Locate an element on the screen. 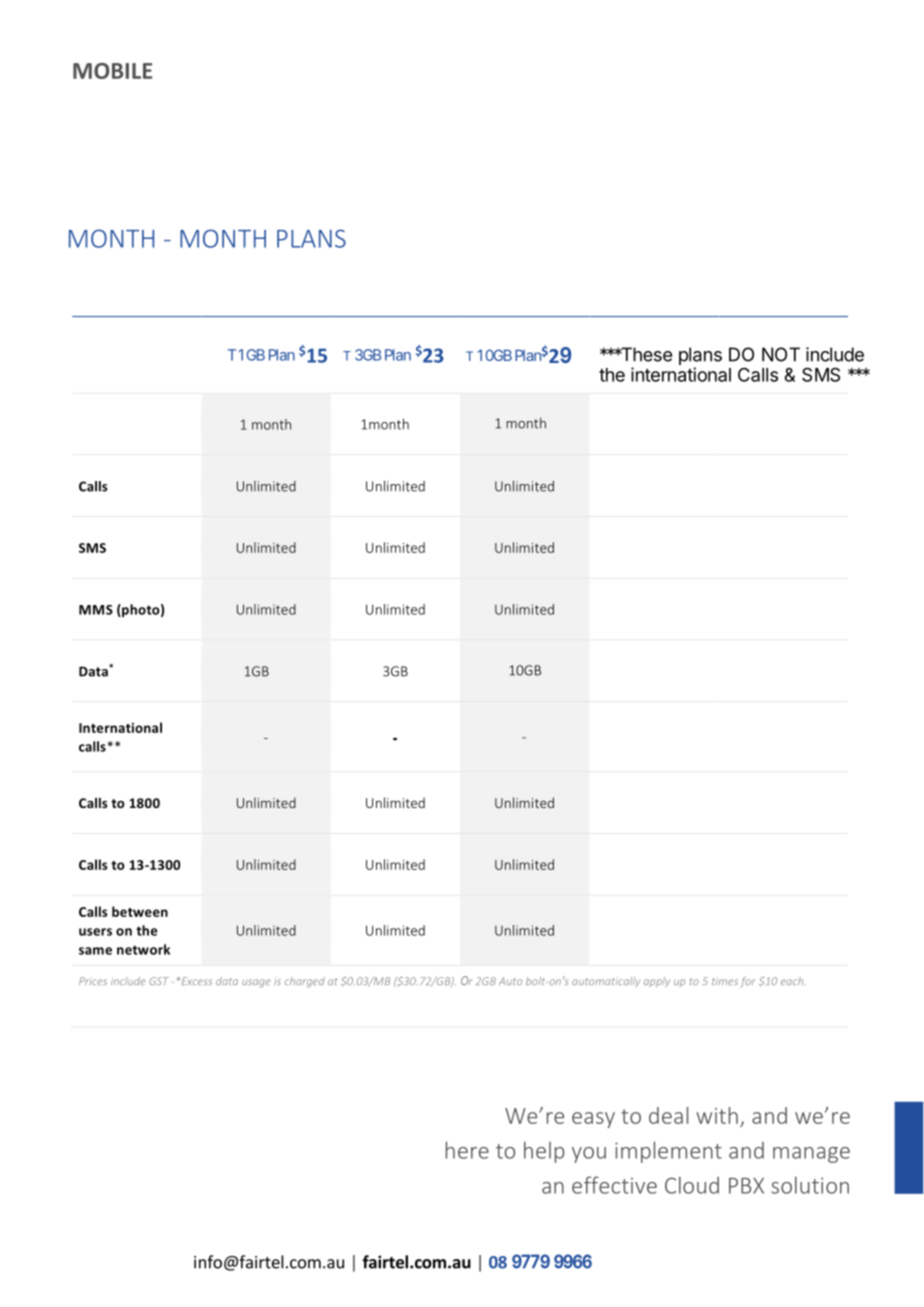 The width and height of the screenshot is (924, 1307). MMS is located at coordinates (96, 610).
